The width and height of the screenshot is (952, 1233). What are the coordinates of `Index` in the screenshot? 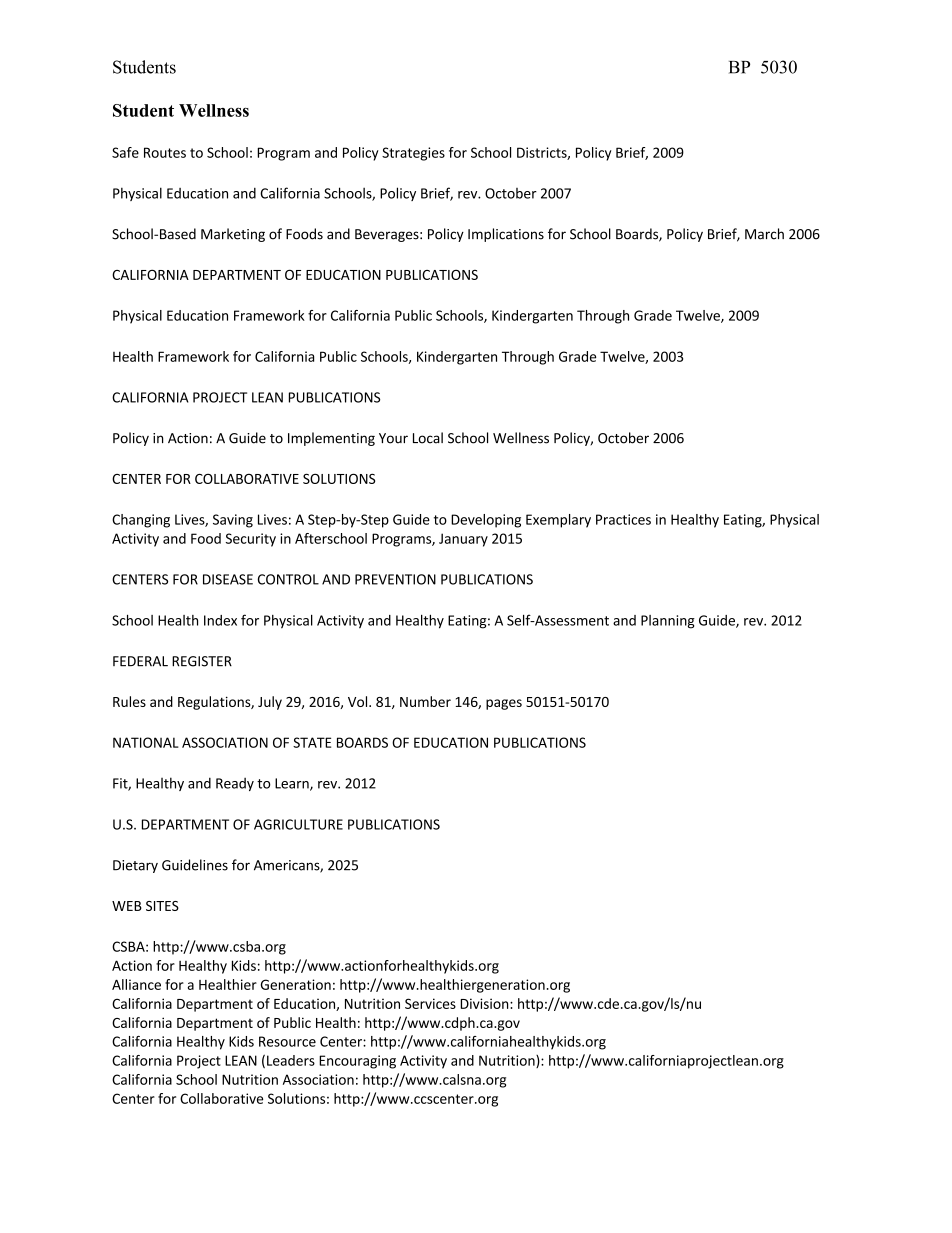 It's located at (220, 620).
